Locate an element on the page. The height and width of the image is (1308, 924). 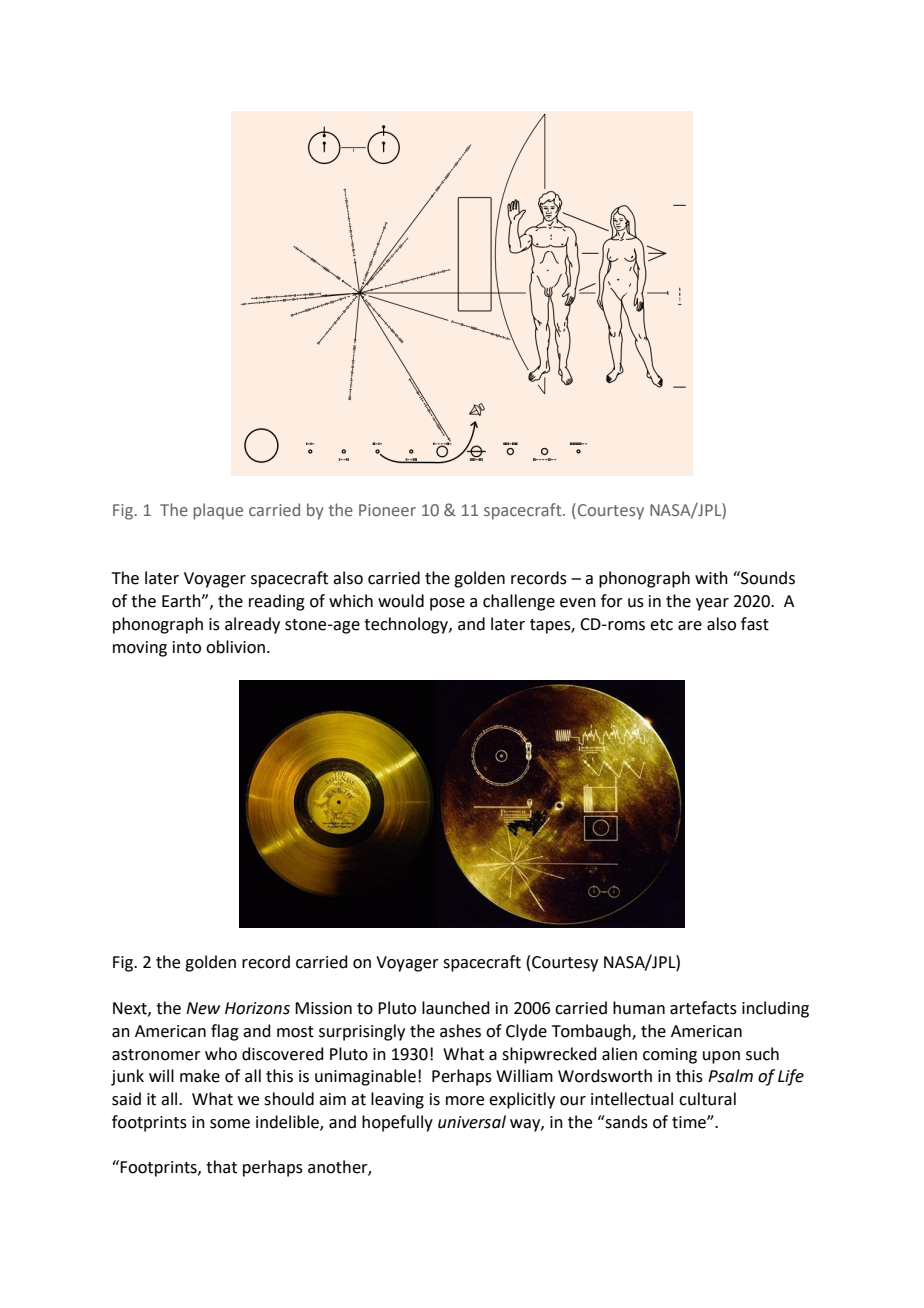
time is located at coordinates (690, 1122).
